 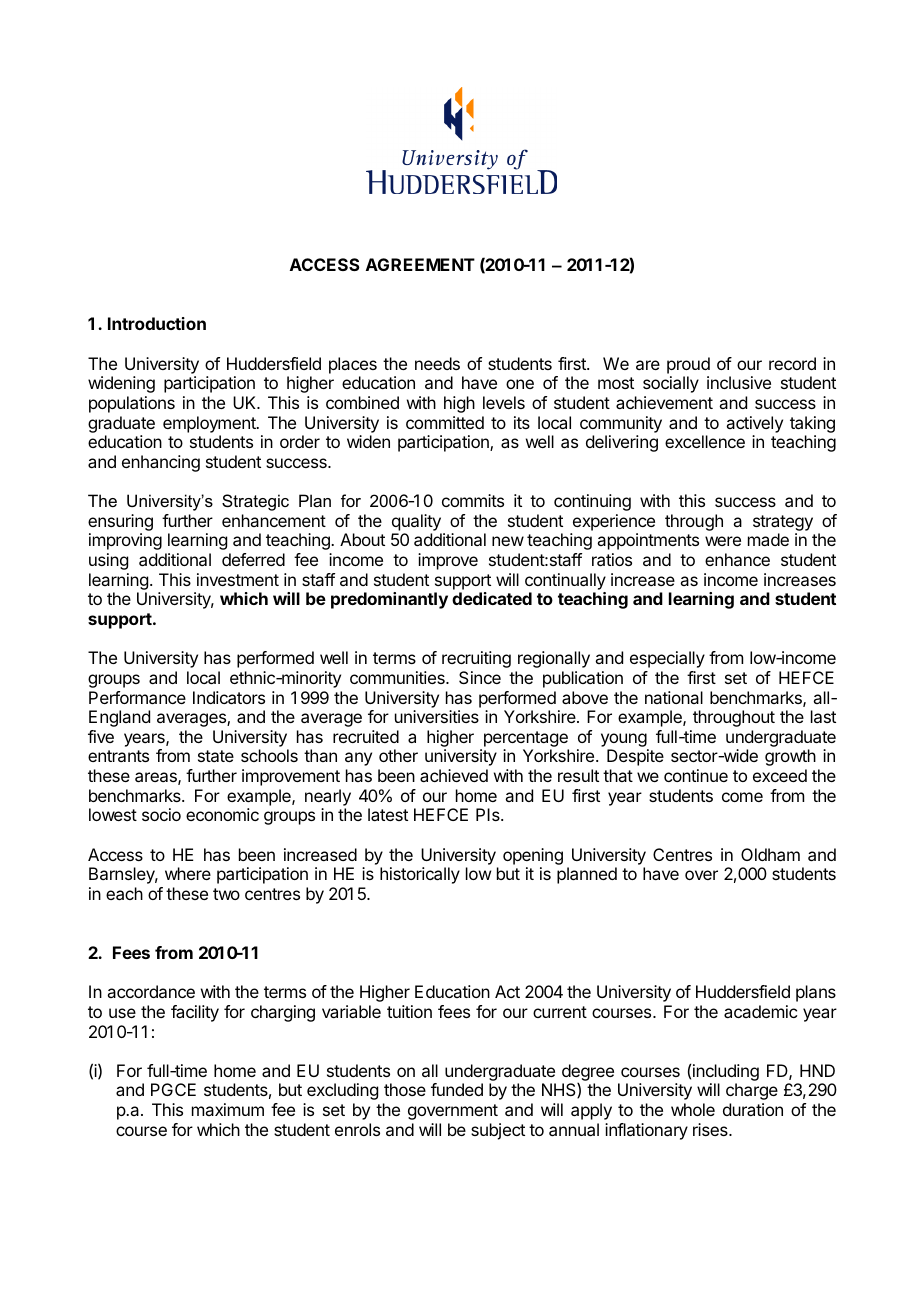 I want to click on commits, so click(x=473, y=500).
